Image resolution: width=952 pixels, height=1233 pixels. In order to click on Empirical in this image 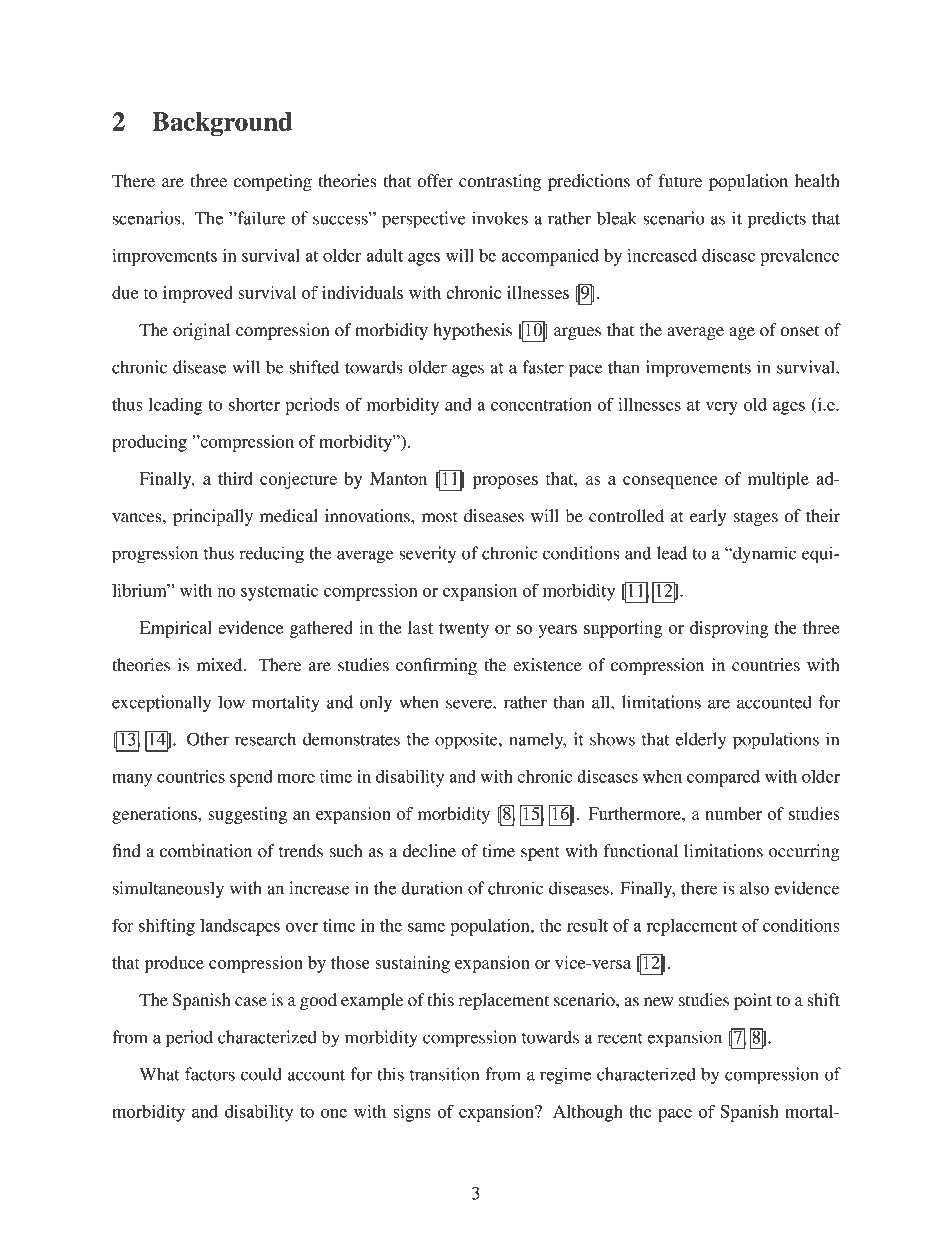, I will do `click(176, 629)`.
